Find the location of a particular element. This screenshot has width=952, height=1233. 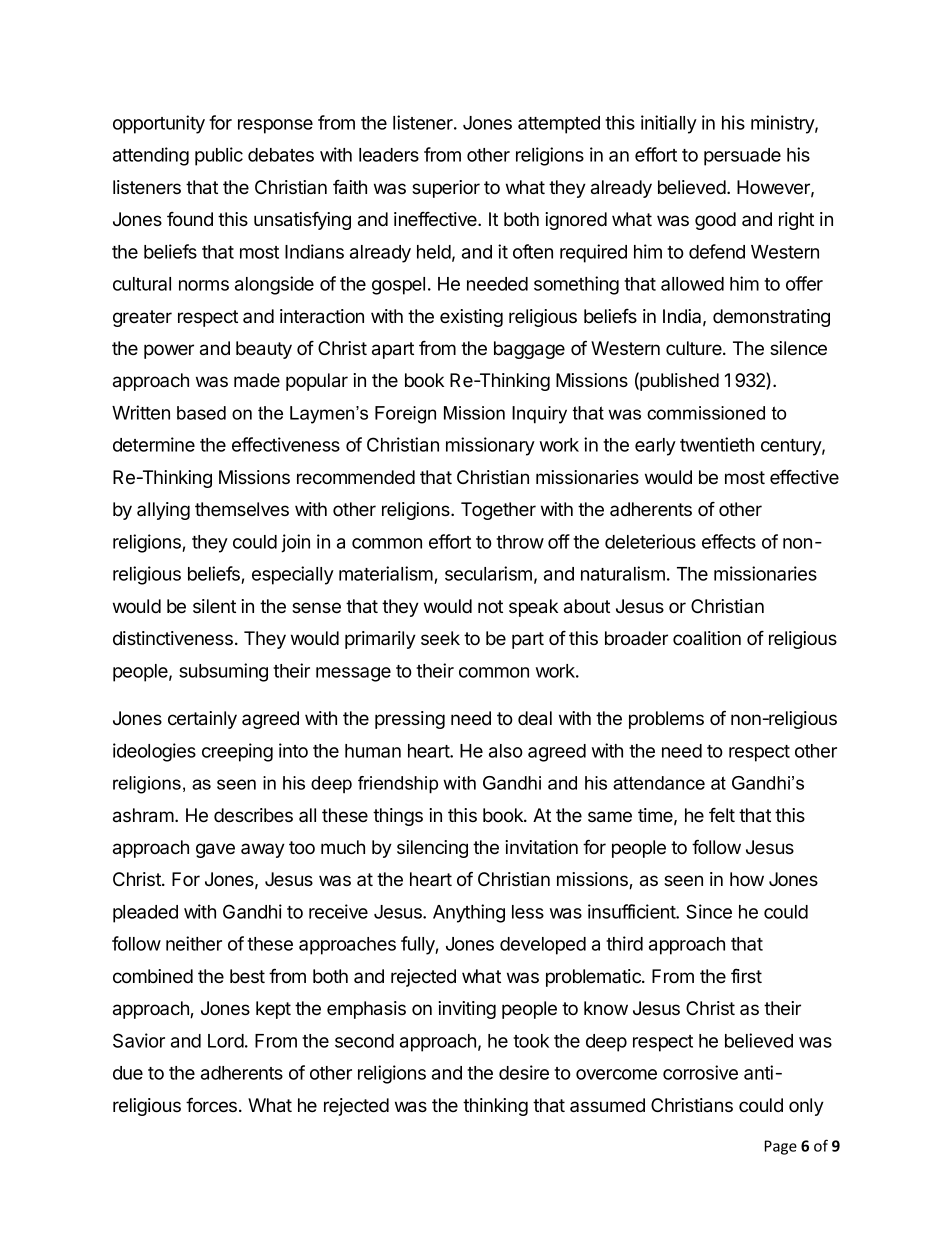

coalition is located at coordinates (707, 638).
